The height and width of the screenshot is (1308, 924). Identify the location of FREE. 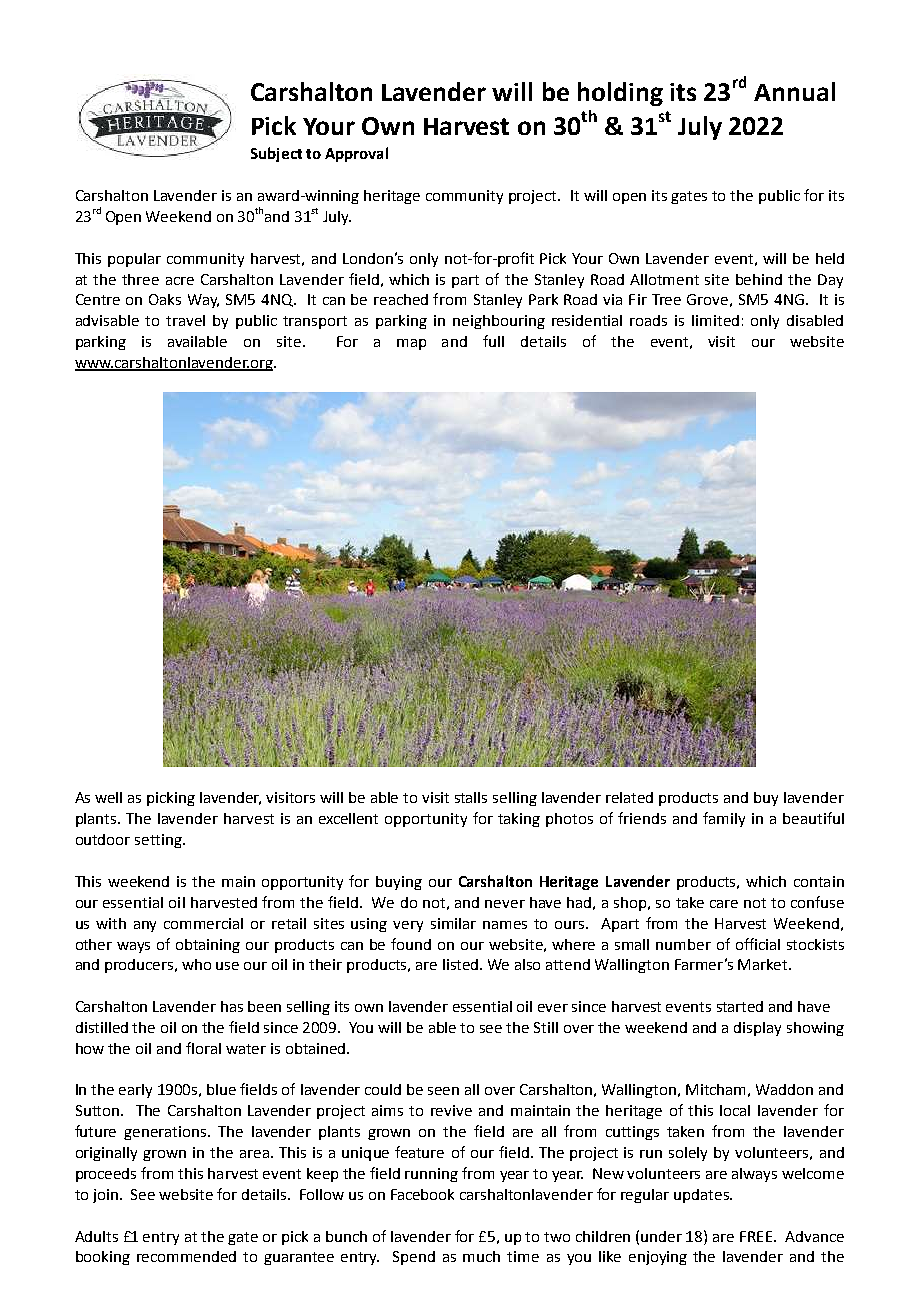
(757, 1236).
